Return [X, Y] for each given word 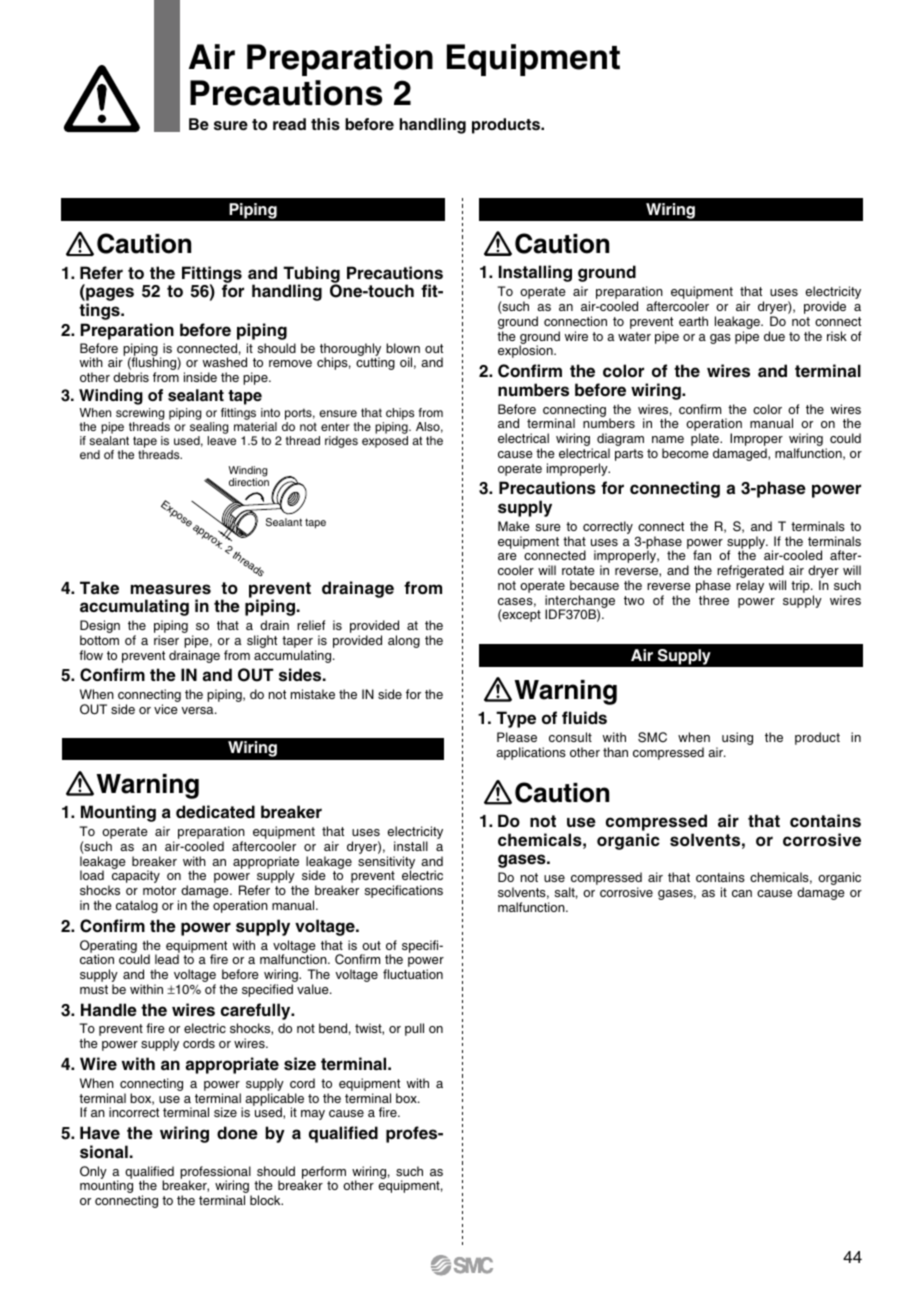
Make [514, 526]
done [237, 1133]
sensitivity [386, 863]
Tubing [311, 275]
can [742, 893]
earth [693, 321]
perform [324, 1173]
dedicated [215, 812]
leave [222, 440]
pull [414, 1029]
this [325, 124]
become [685, 453]
